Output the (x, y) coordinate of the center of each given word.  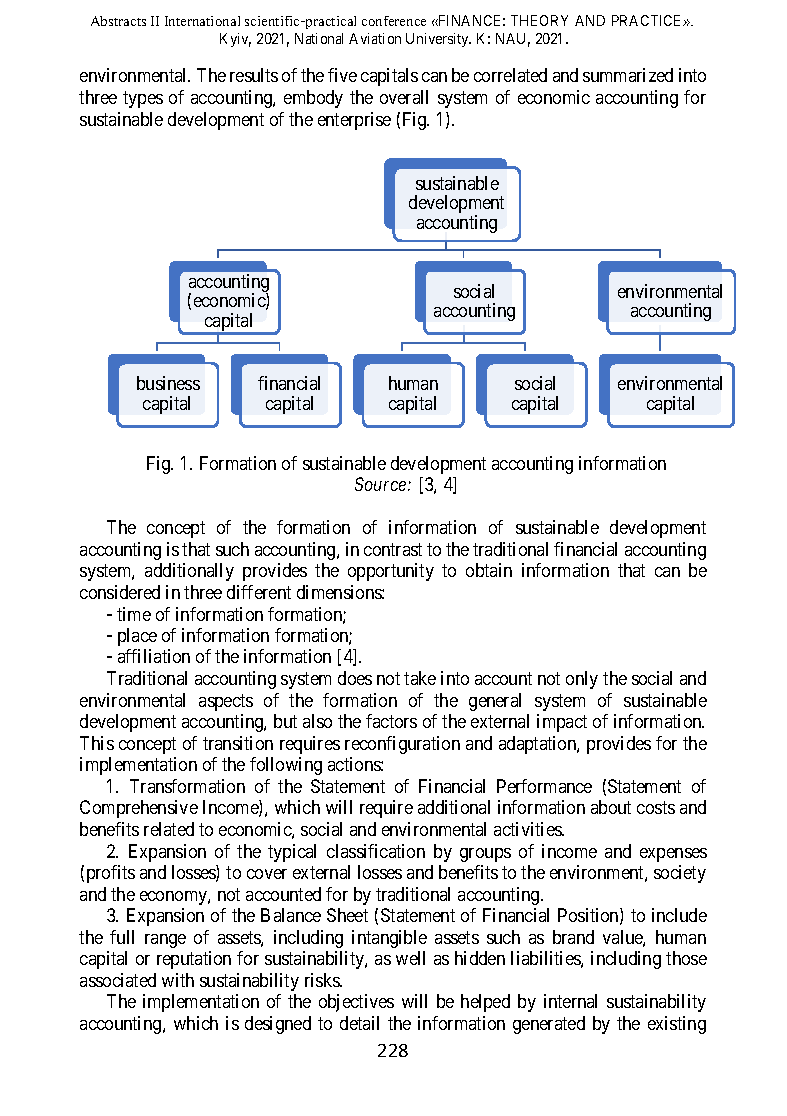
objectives (356, 1003)
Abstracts (118, 21)
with (178, 980)
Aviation (375, 38)
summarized (628, 75)
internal (570, 1001)
